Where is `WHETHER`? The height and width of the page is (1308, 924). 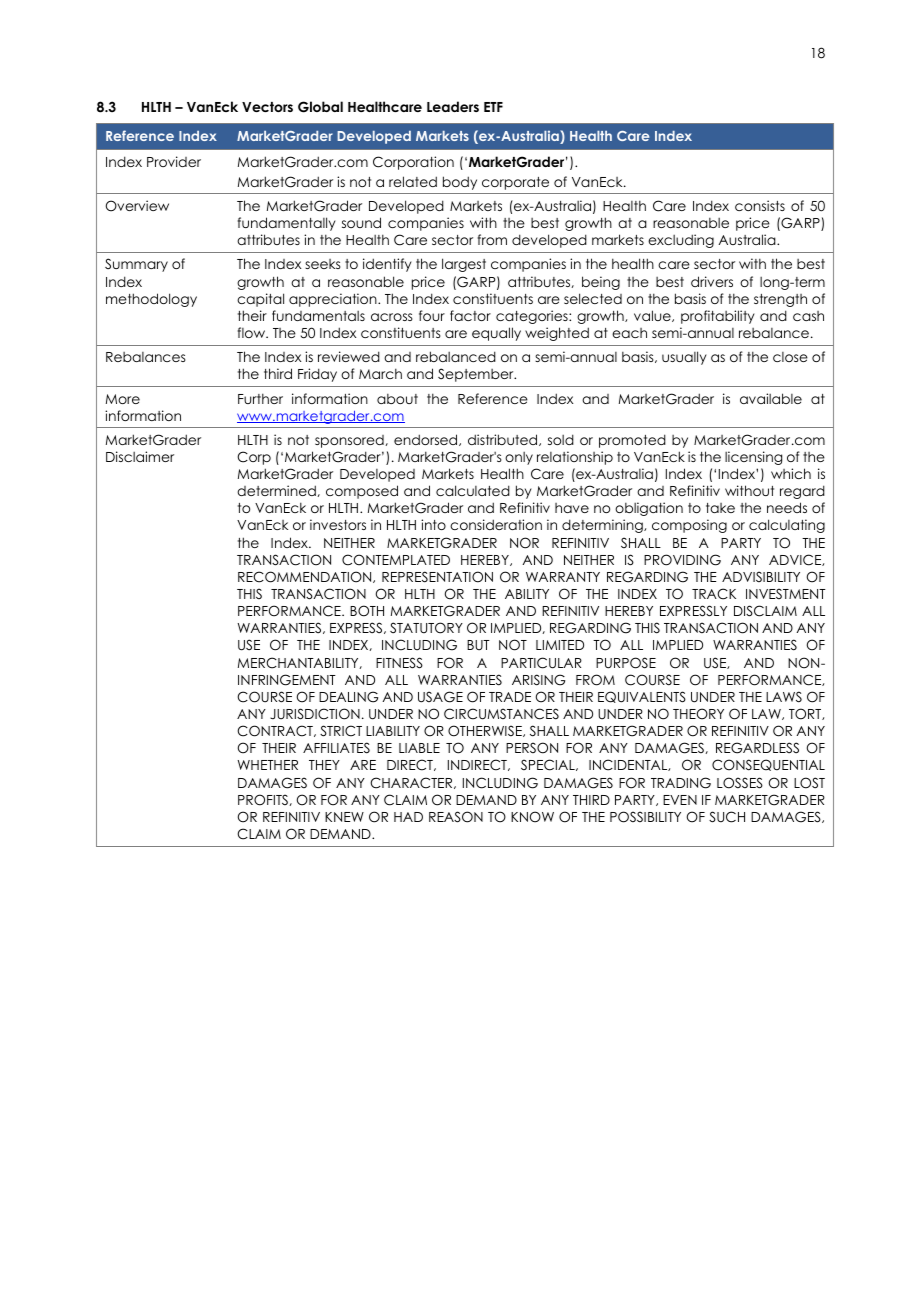 WHETHER is located at coordinates (267, 765).
